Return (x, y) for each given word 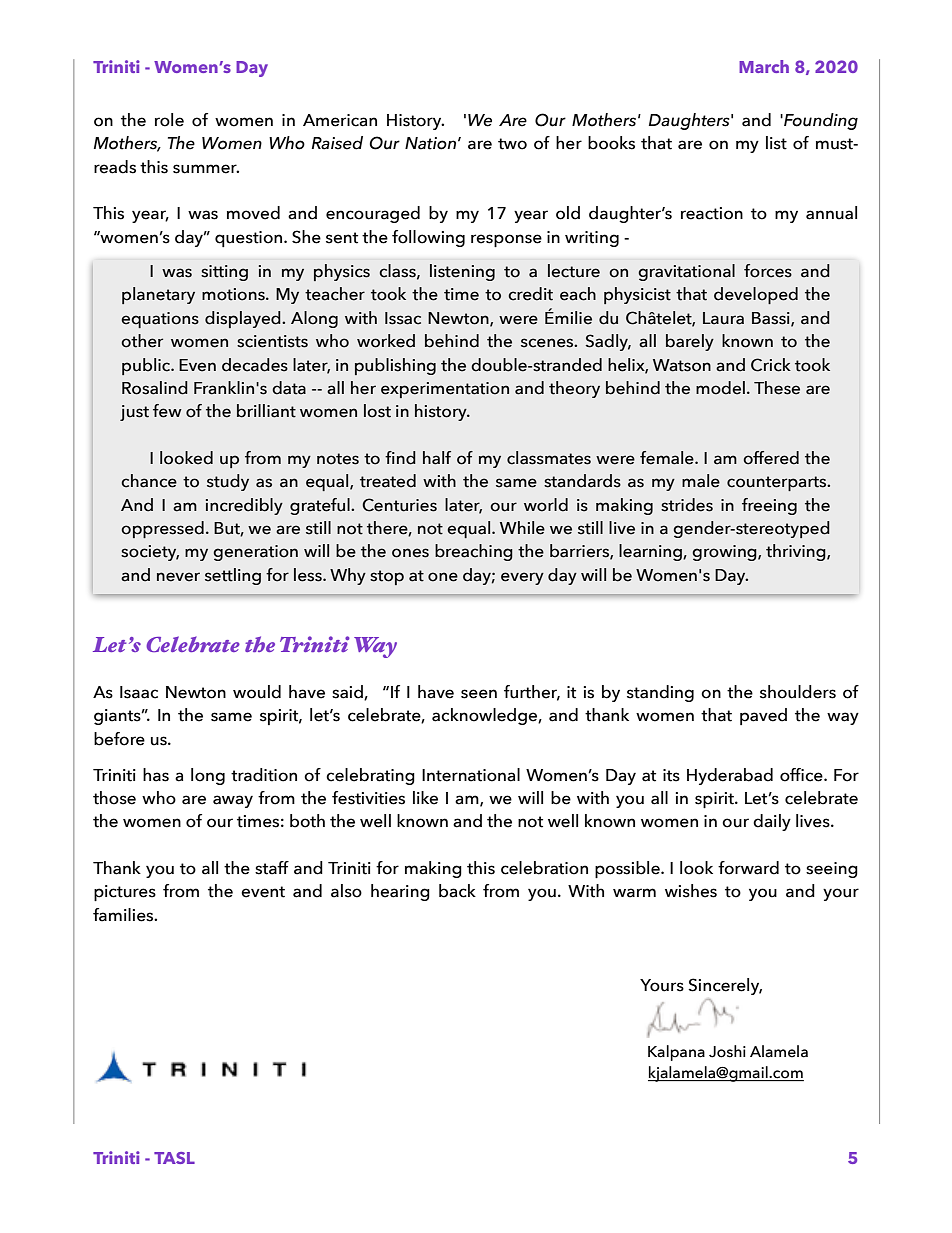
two (512, 144)
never (178, 577)
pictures (125, 893)
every (522, 578)
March (764, 66)
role (169, 120)
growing (725, 553)
